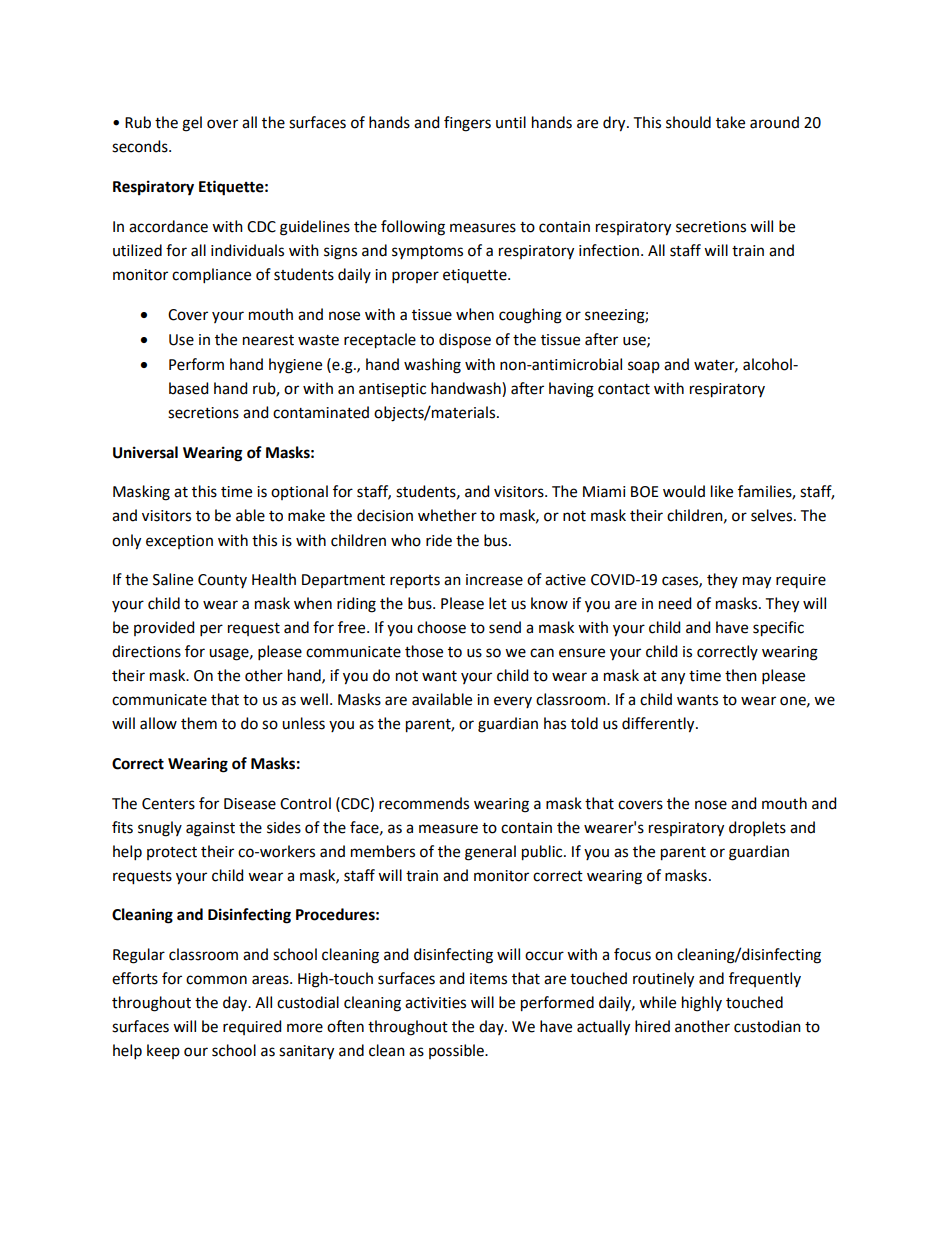 The width and height of the image is (952, 1233). What do you see at coordinates (644, 367) in the image?
I see `soap` at bounding box center [644, 367].
